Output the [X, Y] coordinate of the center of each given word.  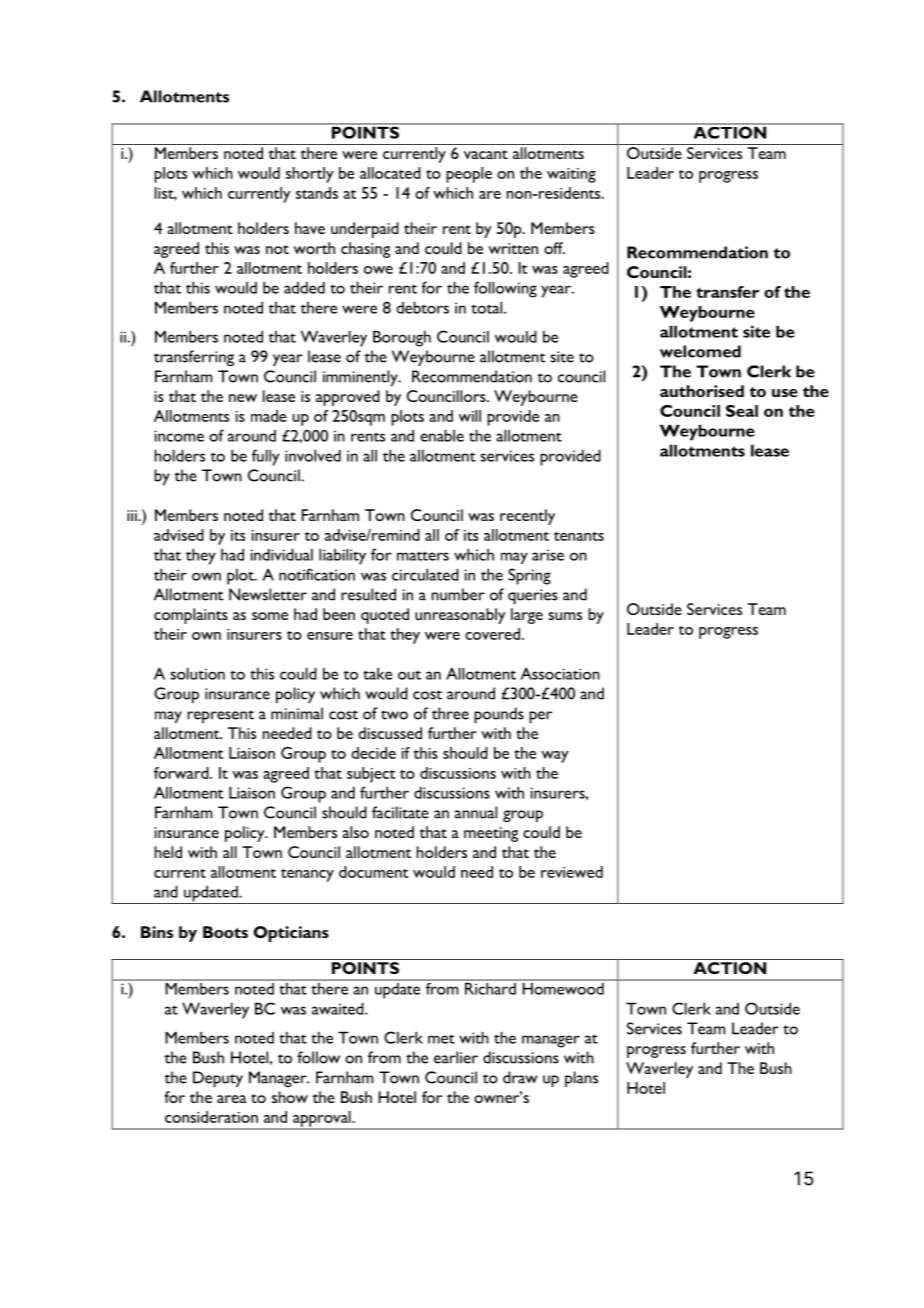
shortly [310, 175]
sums [565, 616]
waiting [571, 175]
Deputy [218, 1079]
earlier [456, 1057]
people [469, 175]
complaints [191, 616]
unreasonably [460, 616]
